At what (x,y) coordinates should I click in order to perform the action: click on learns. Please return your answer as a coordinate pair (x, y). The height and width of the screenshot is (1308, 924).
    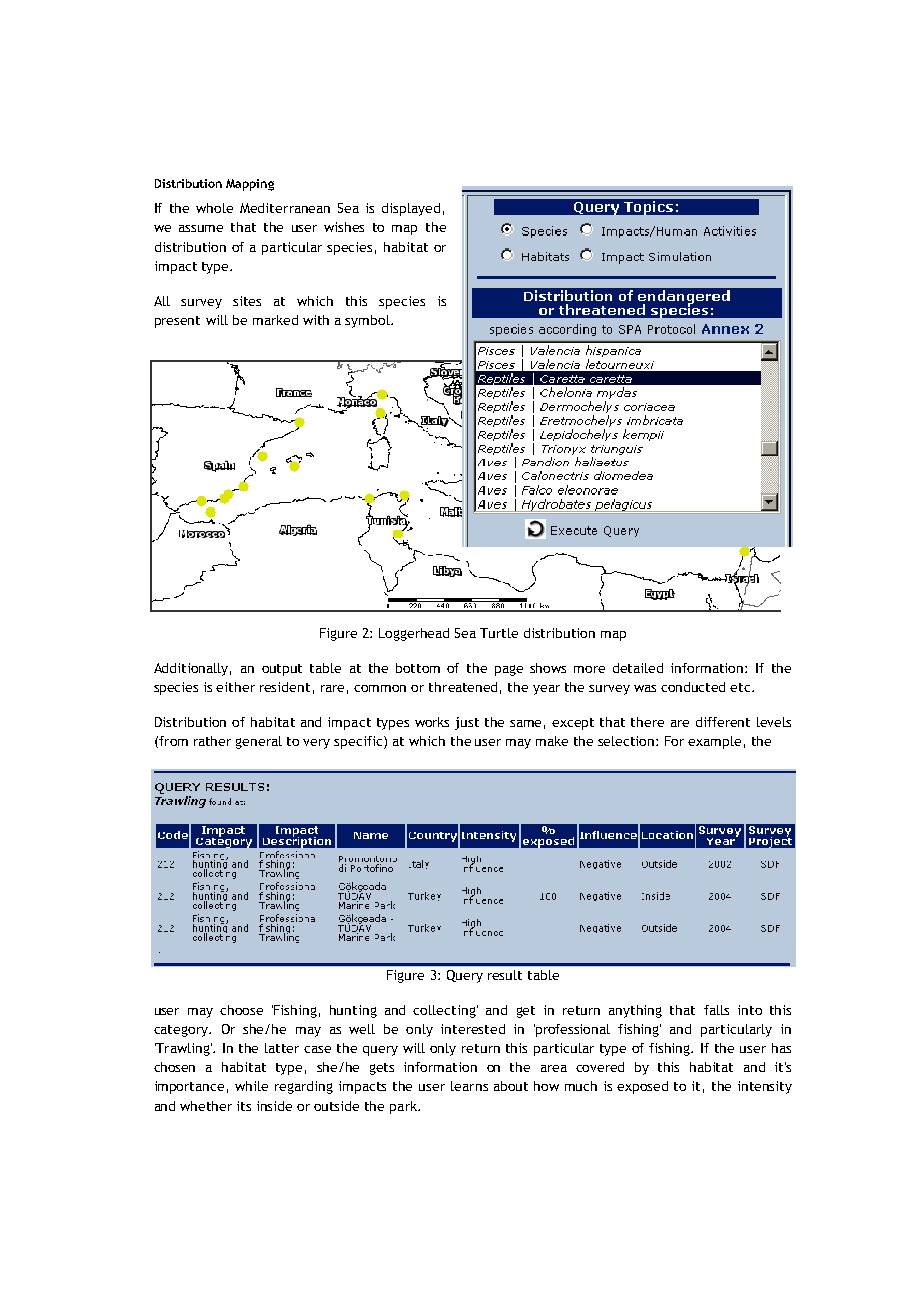
    Looking at the image, I should click on (469, 1086).
